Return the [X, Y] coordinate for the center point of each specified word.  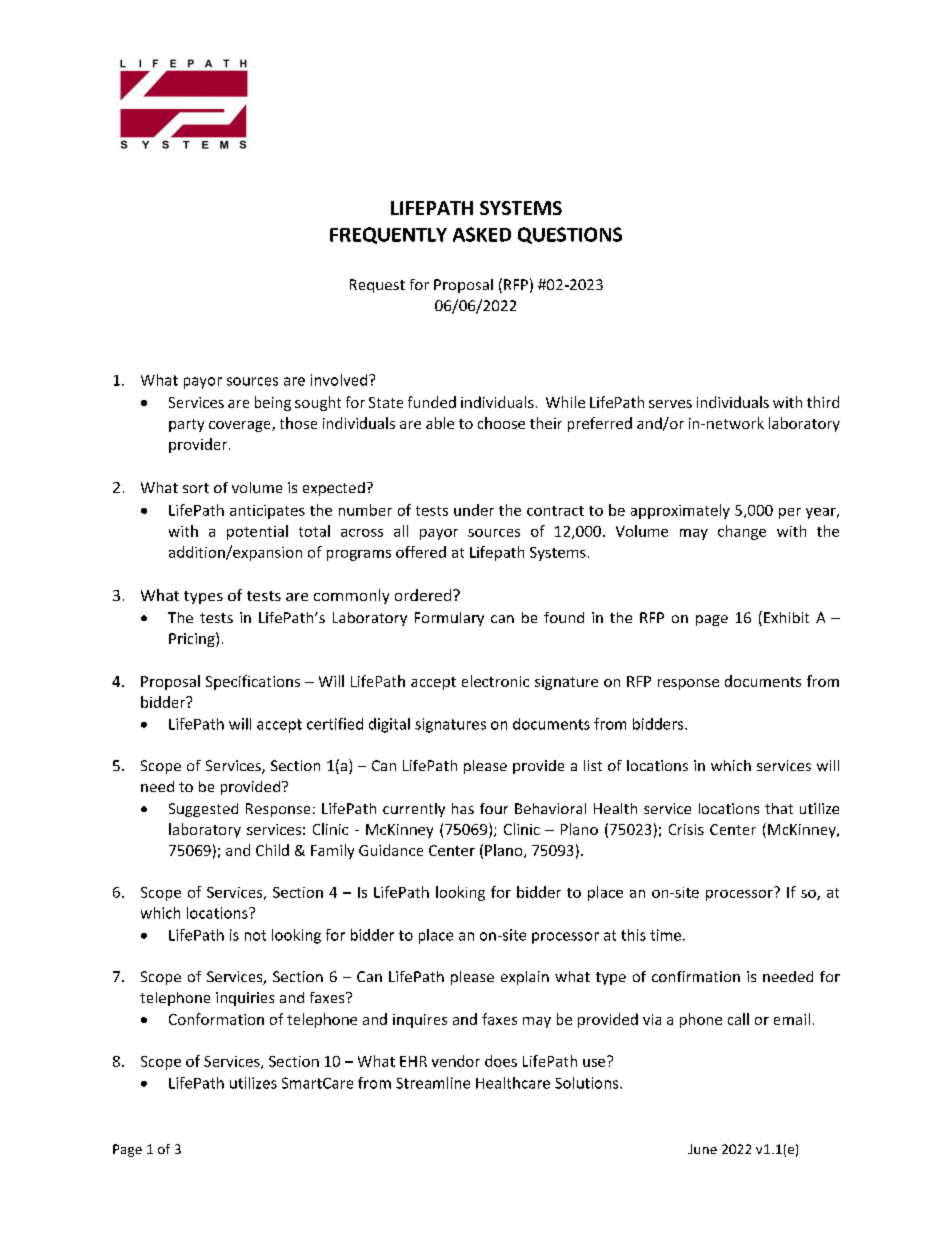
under [474, 510]
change [742, 532]
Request [377, 286]
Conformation [216, 1019]
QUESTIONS [570, 235]
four [494, 808]
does [501, 1061]
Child [272, 850]
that [779, 808]
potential [257, 532]
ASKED [482, 234]
